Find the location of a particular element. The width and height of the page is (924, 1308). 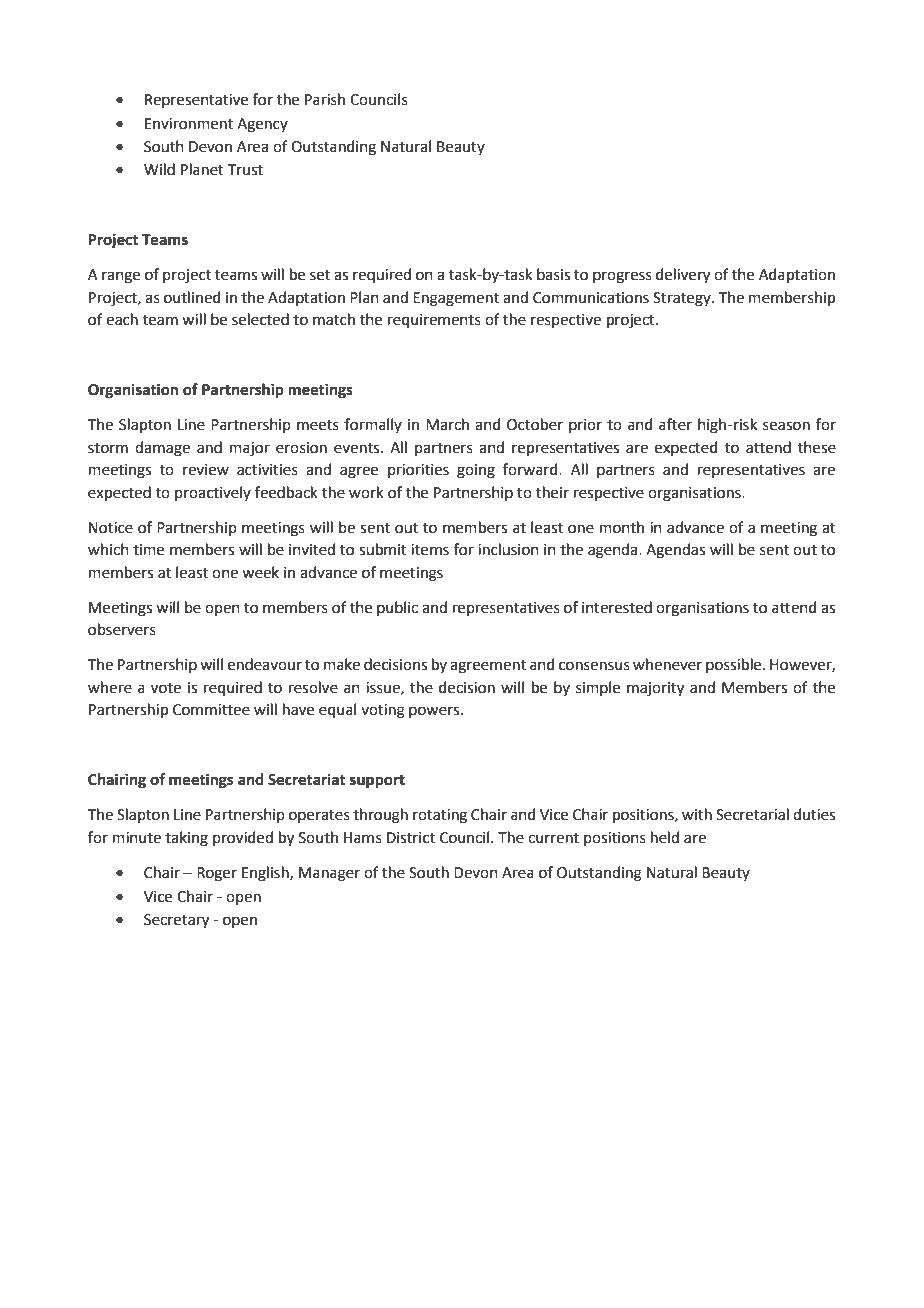

Environment is located at coordinates (189, 124).
